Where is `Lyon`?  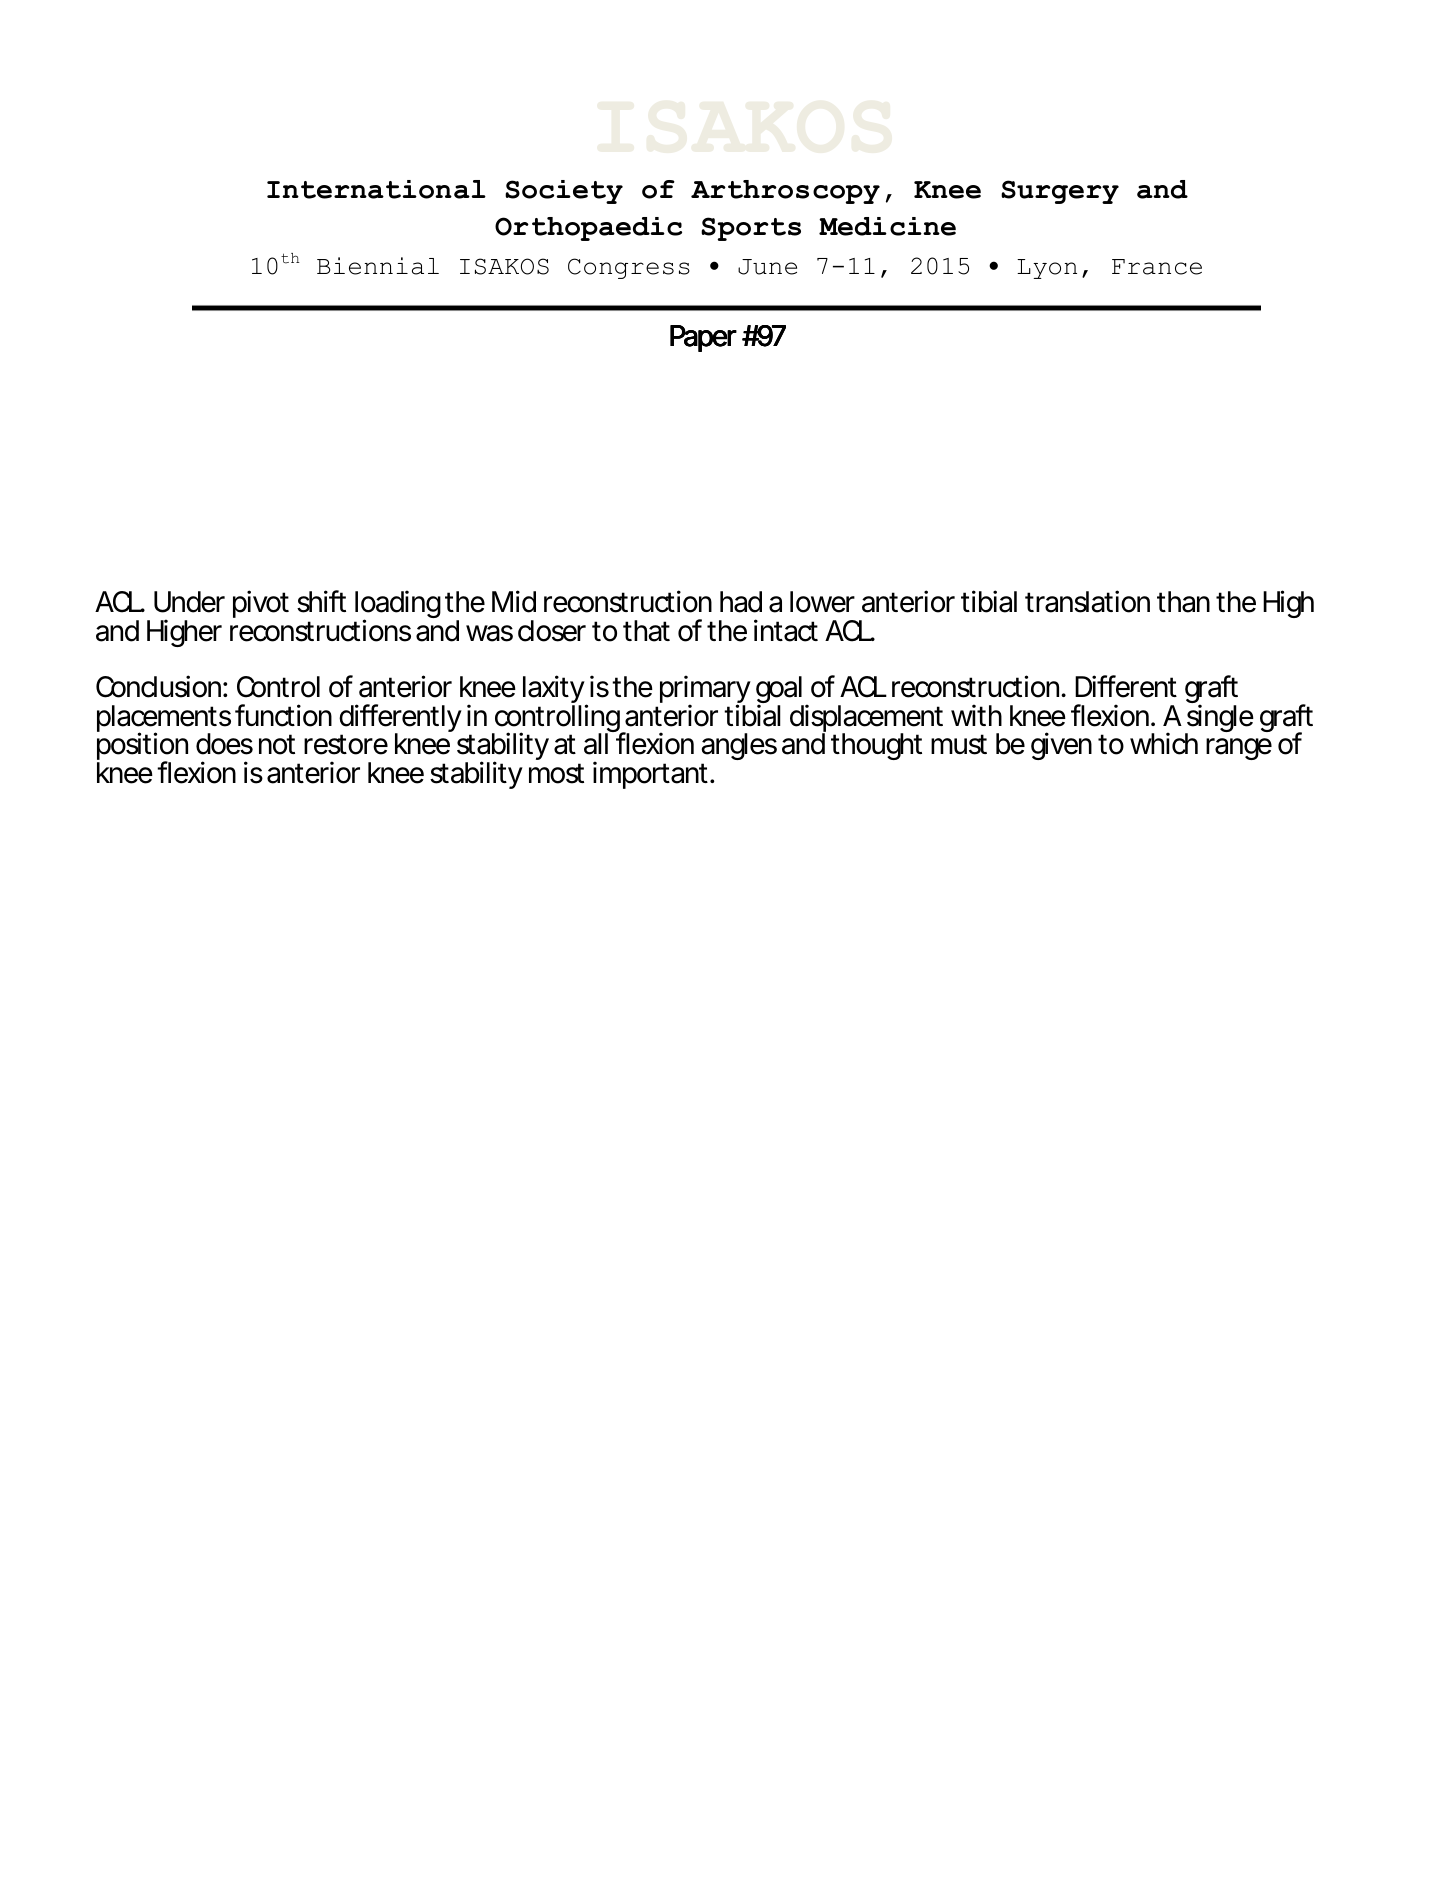 Lyon is located at coordinates (1047, 269).
